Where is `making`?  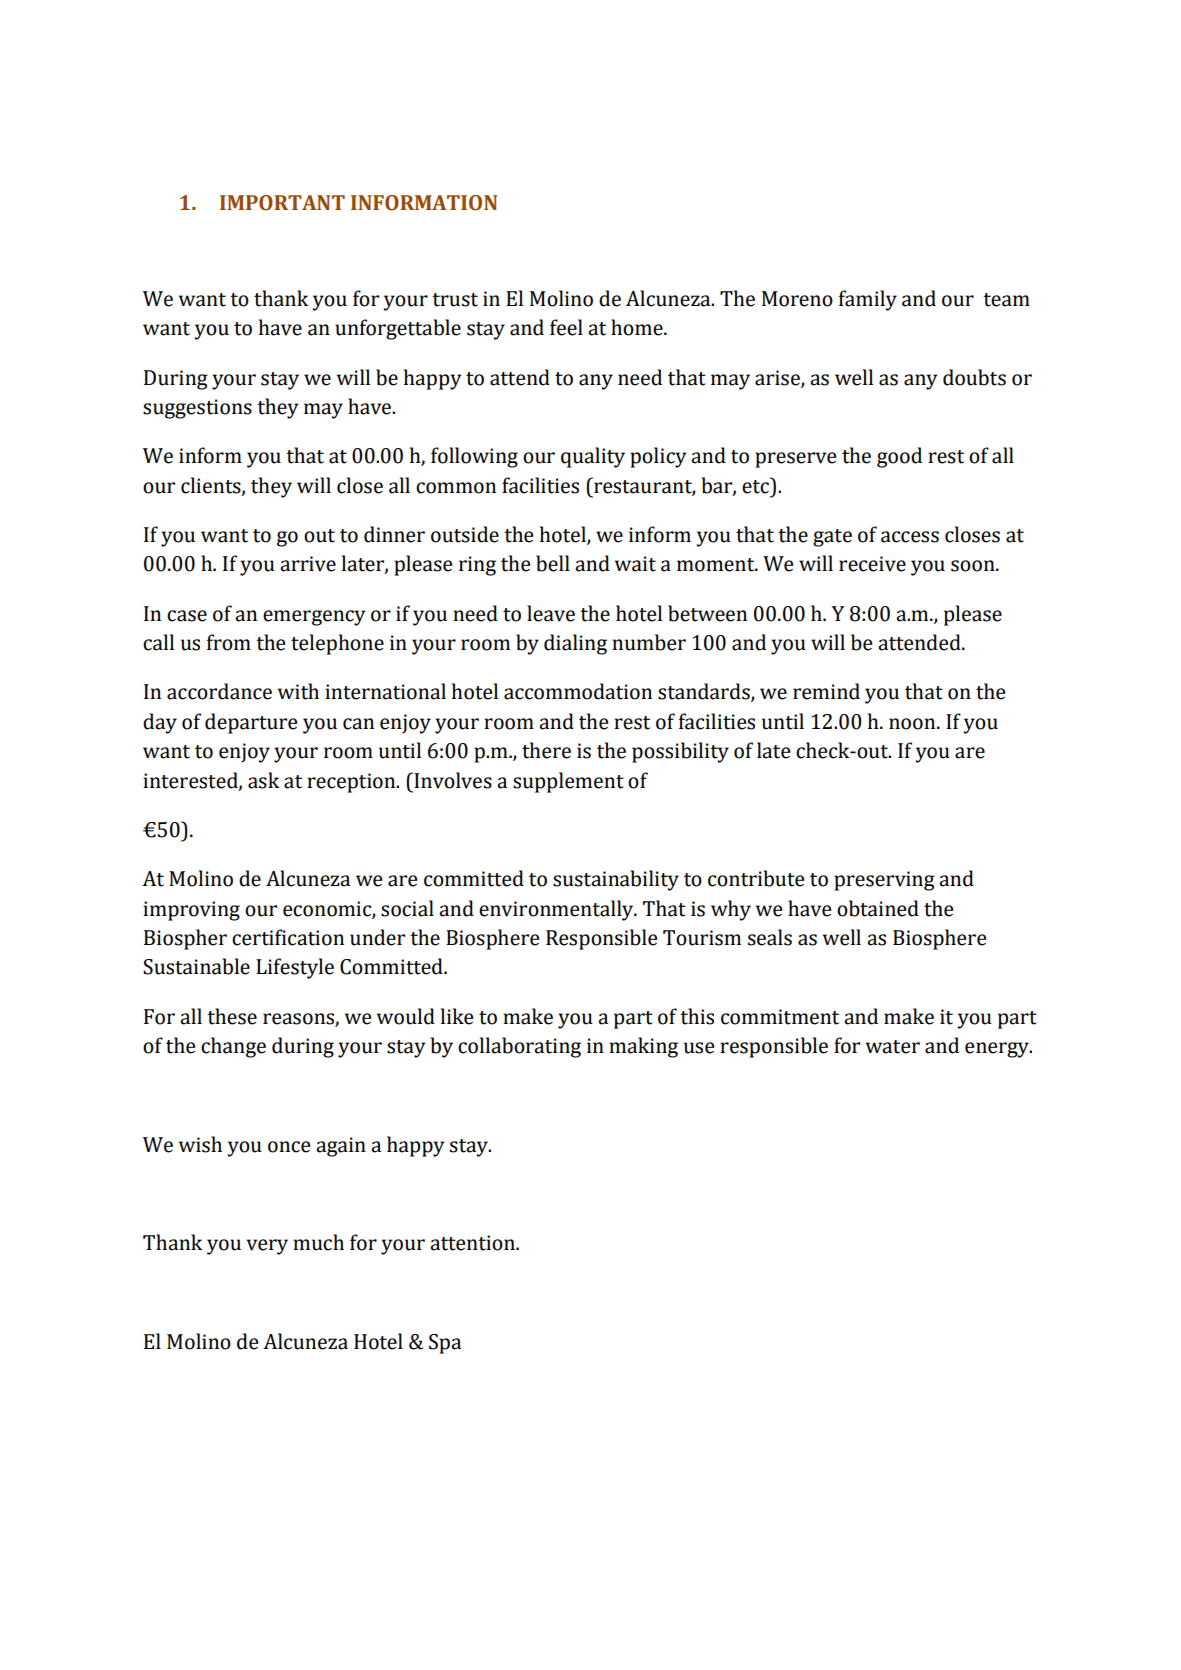 making is located at coordinates (643, 1047).
